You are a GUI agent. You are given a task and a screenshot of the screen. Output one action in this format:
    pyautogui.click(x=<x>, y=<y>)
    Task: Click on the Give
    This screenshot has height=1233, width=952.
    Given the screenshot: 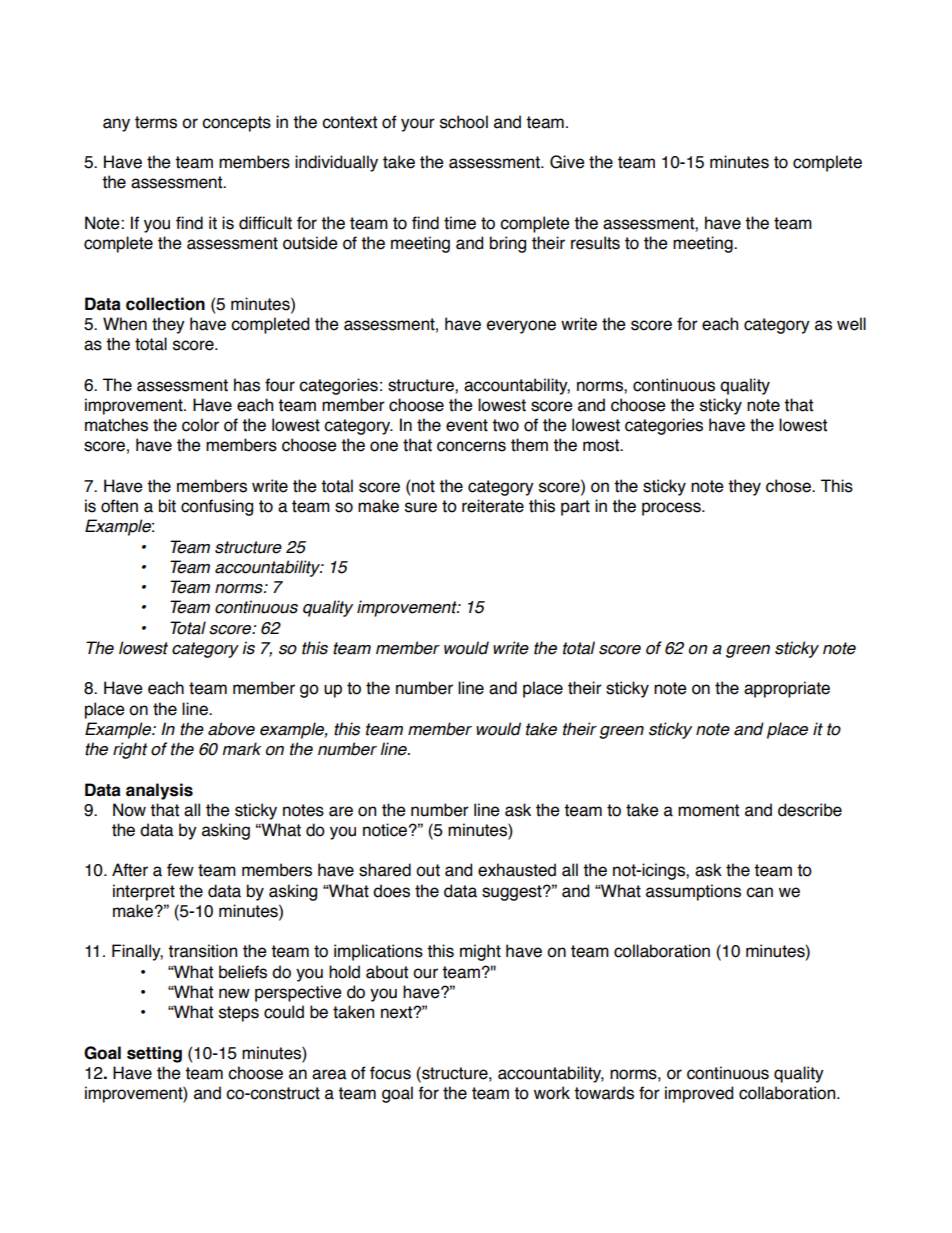 What is the action you would take?
    pyautogui.click(x=567, y=162)
